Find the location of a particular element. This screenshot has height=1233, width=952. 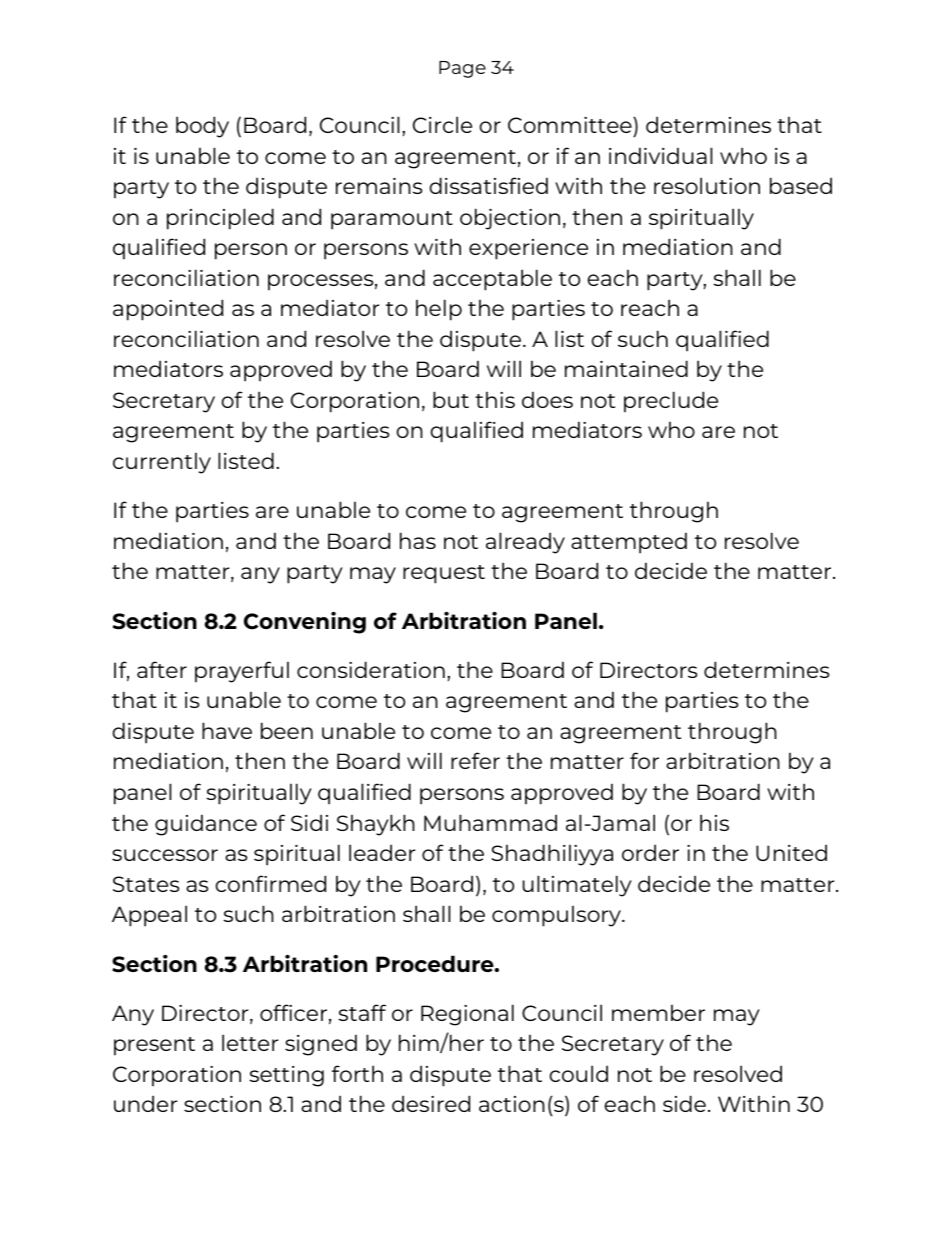

request is located at coordinates (444, 574).
